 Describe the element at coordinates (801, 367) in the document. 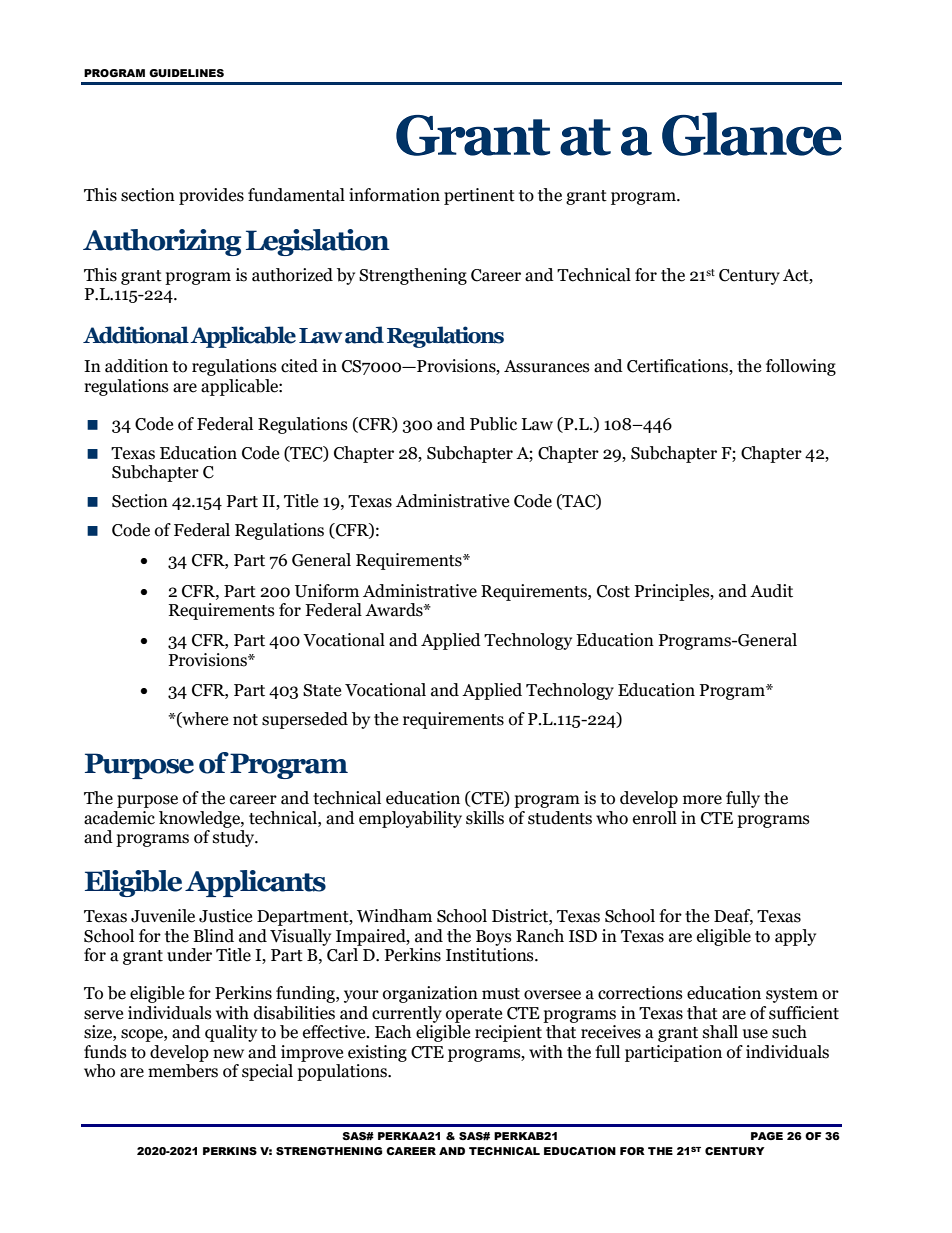

I see `following` at that location.
